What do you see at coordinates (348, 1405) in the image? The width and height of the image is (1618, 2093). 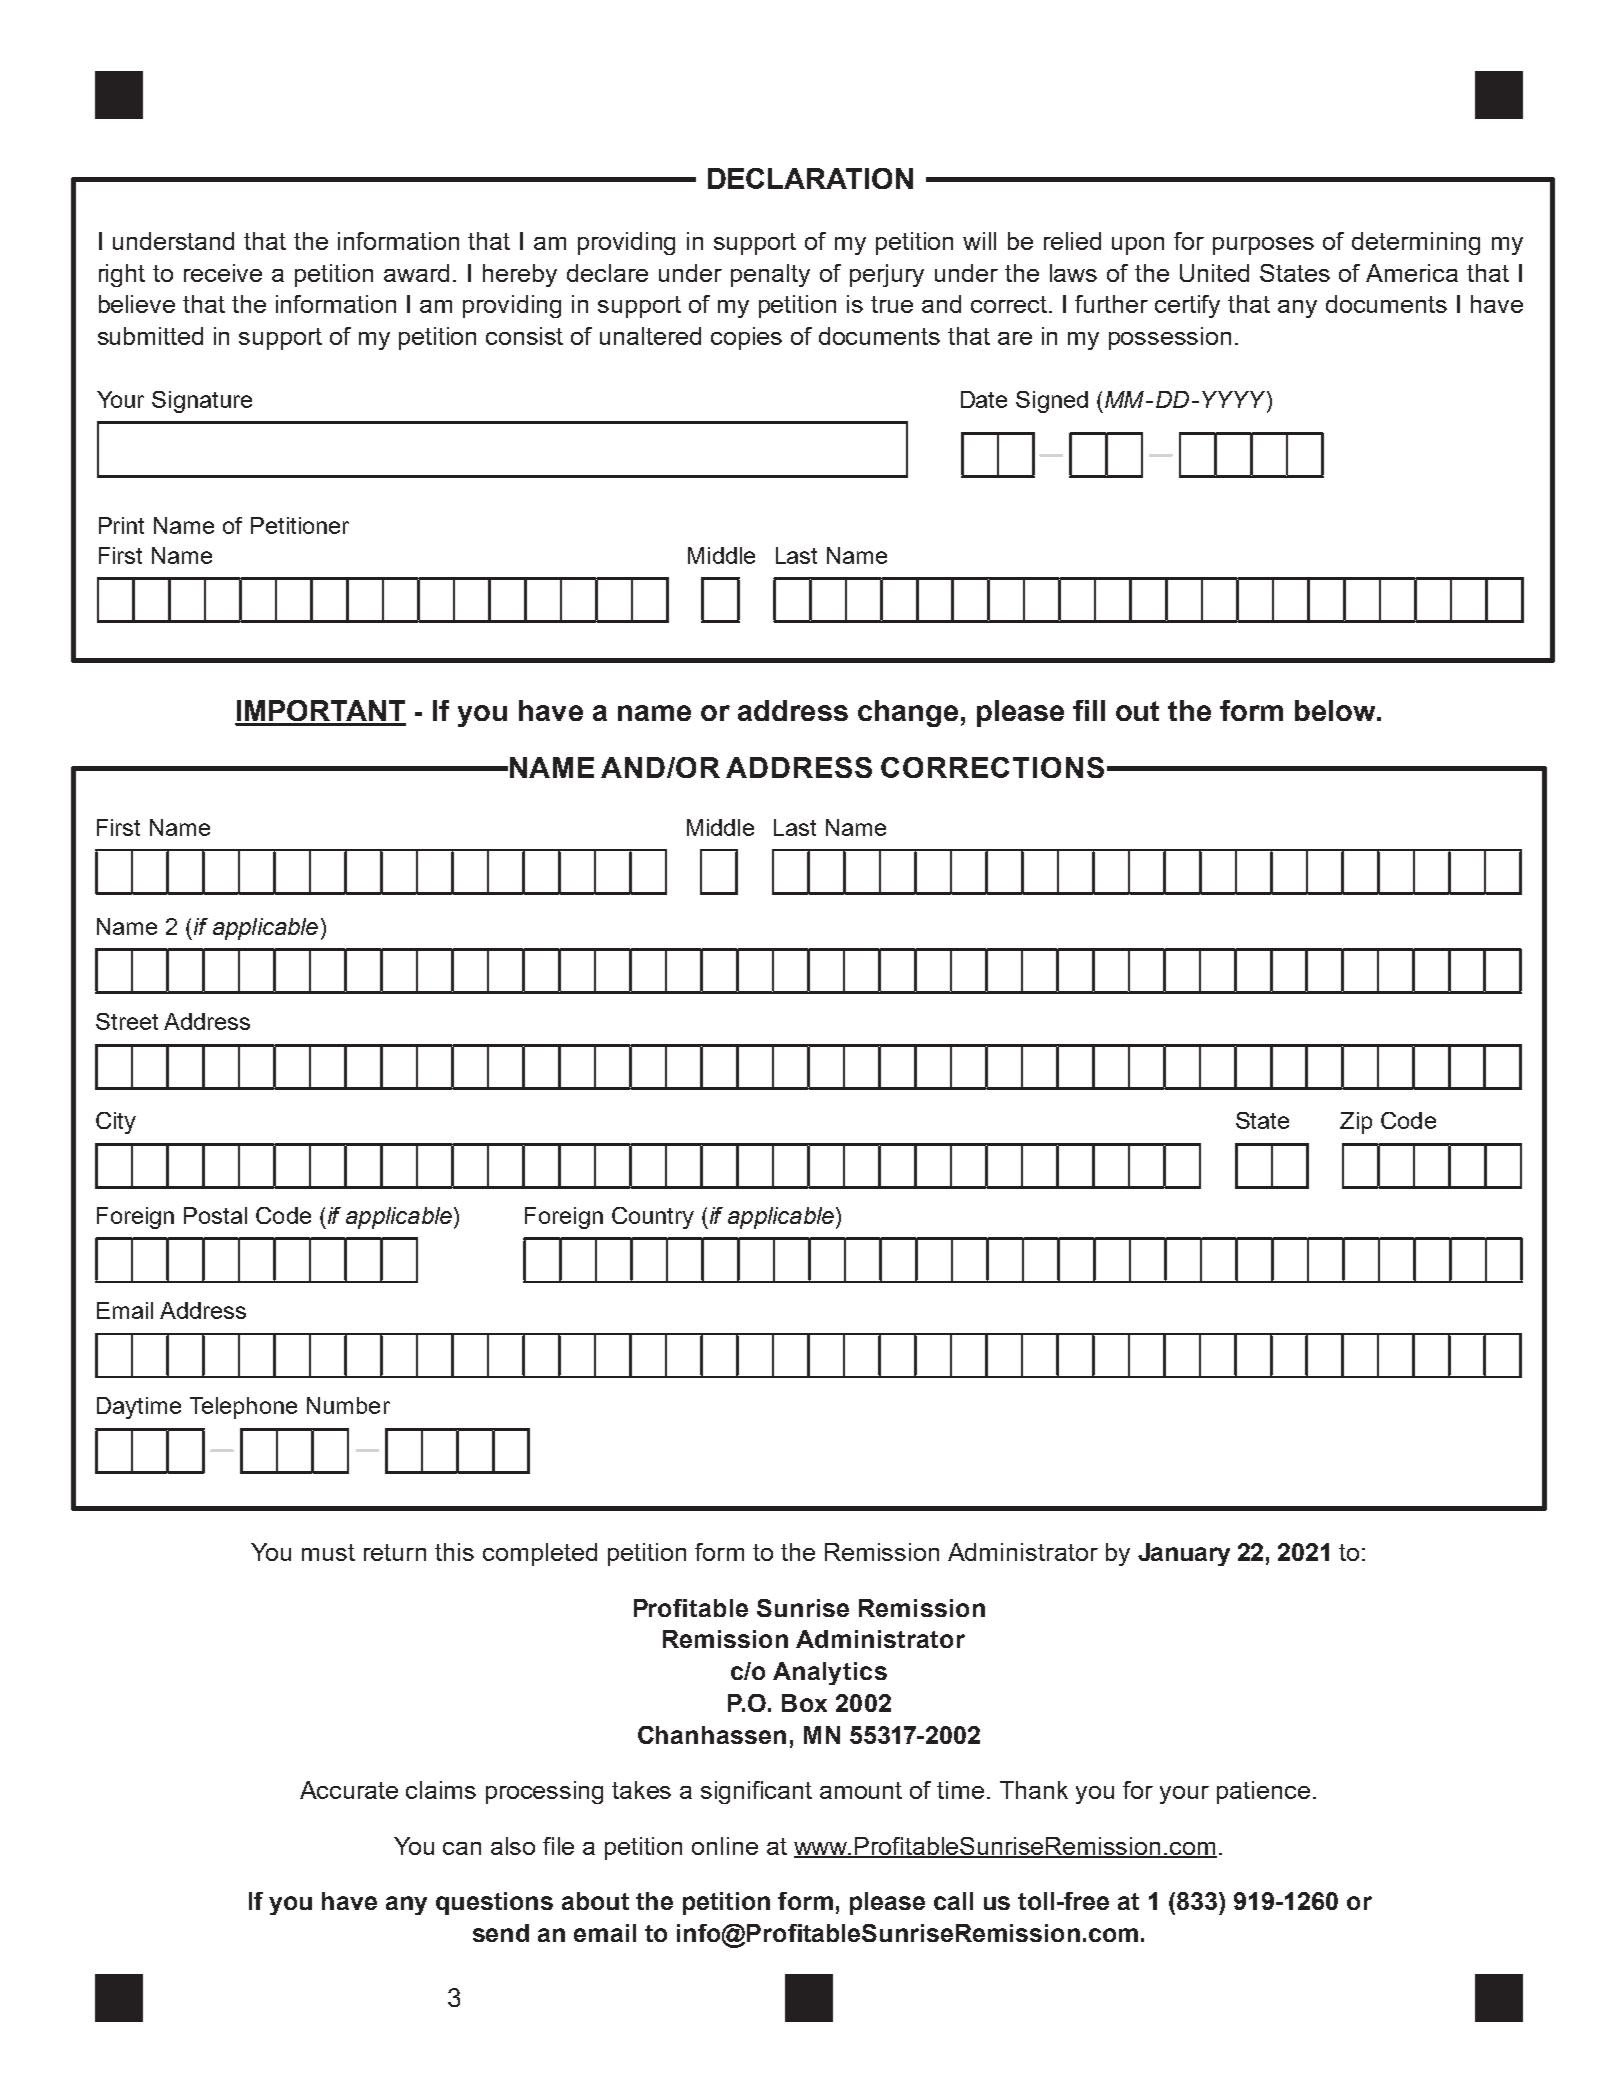 I see `Number` at bounding box center [348, 1405].
